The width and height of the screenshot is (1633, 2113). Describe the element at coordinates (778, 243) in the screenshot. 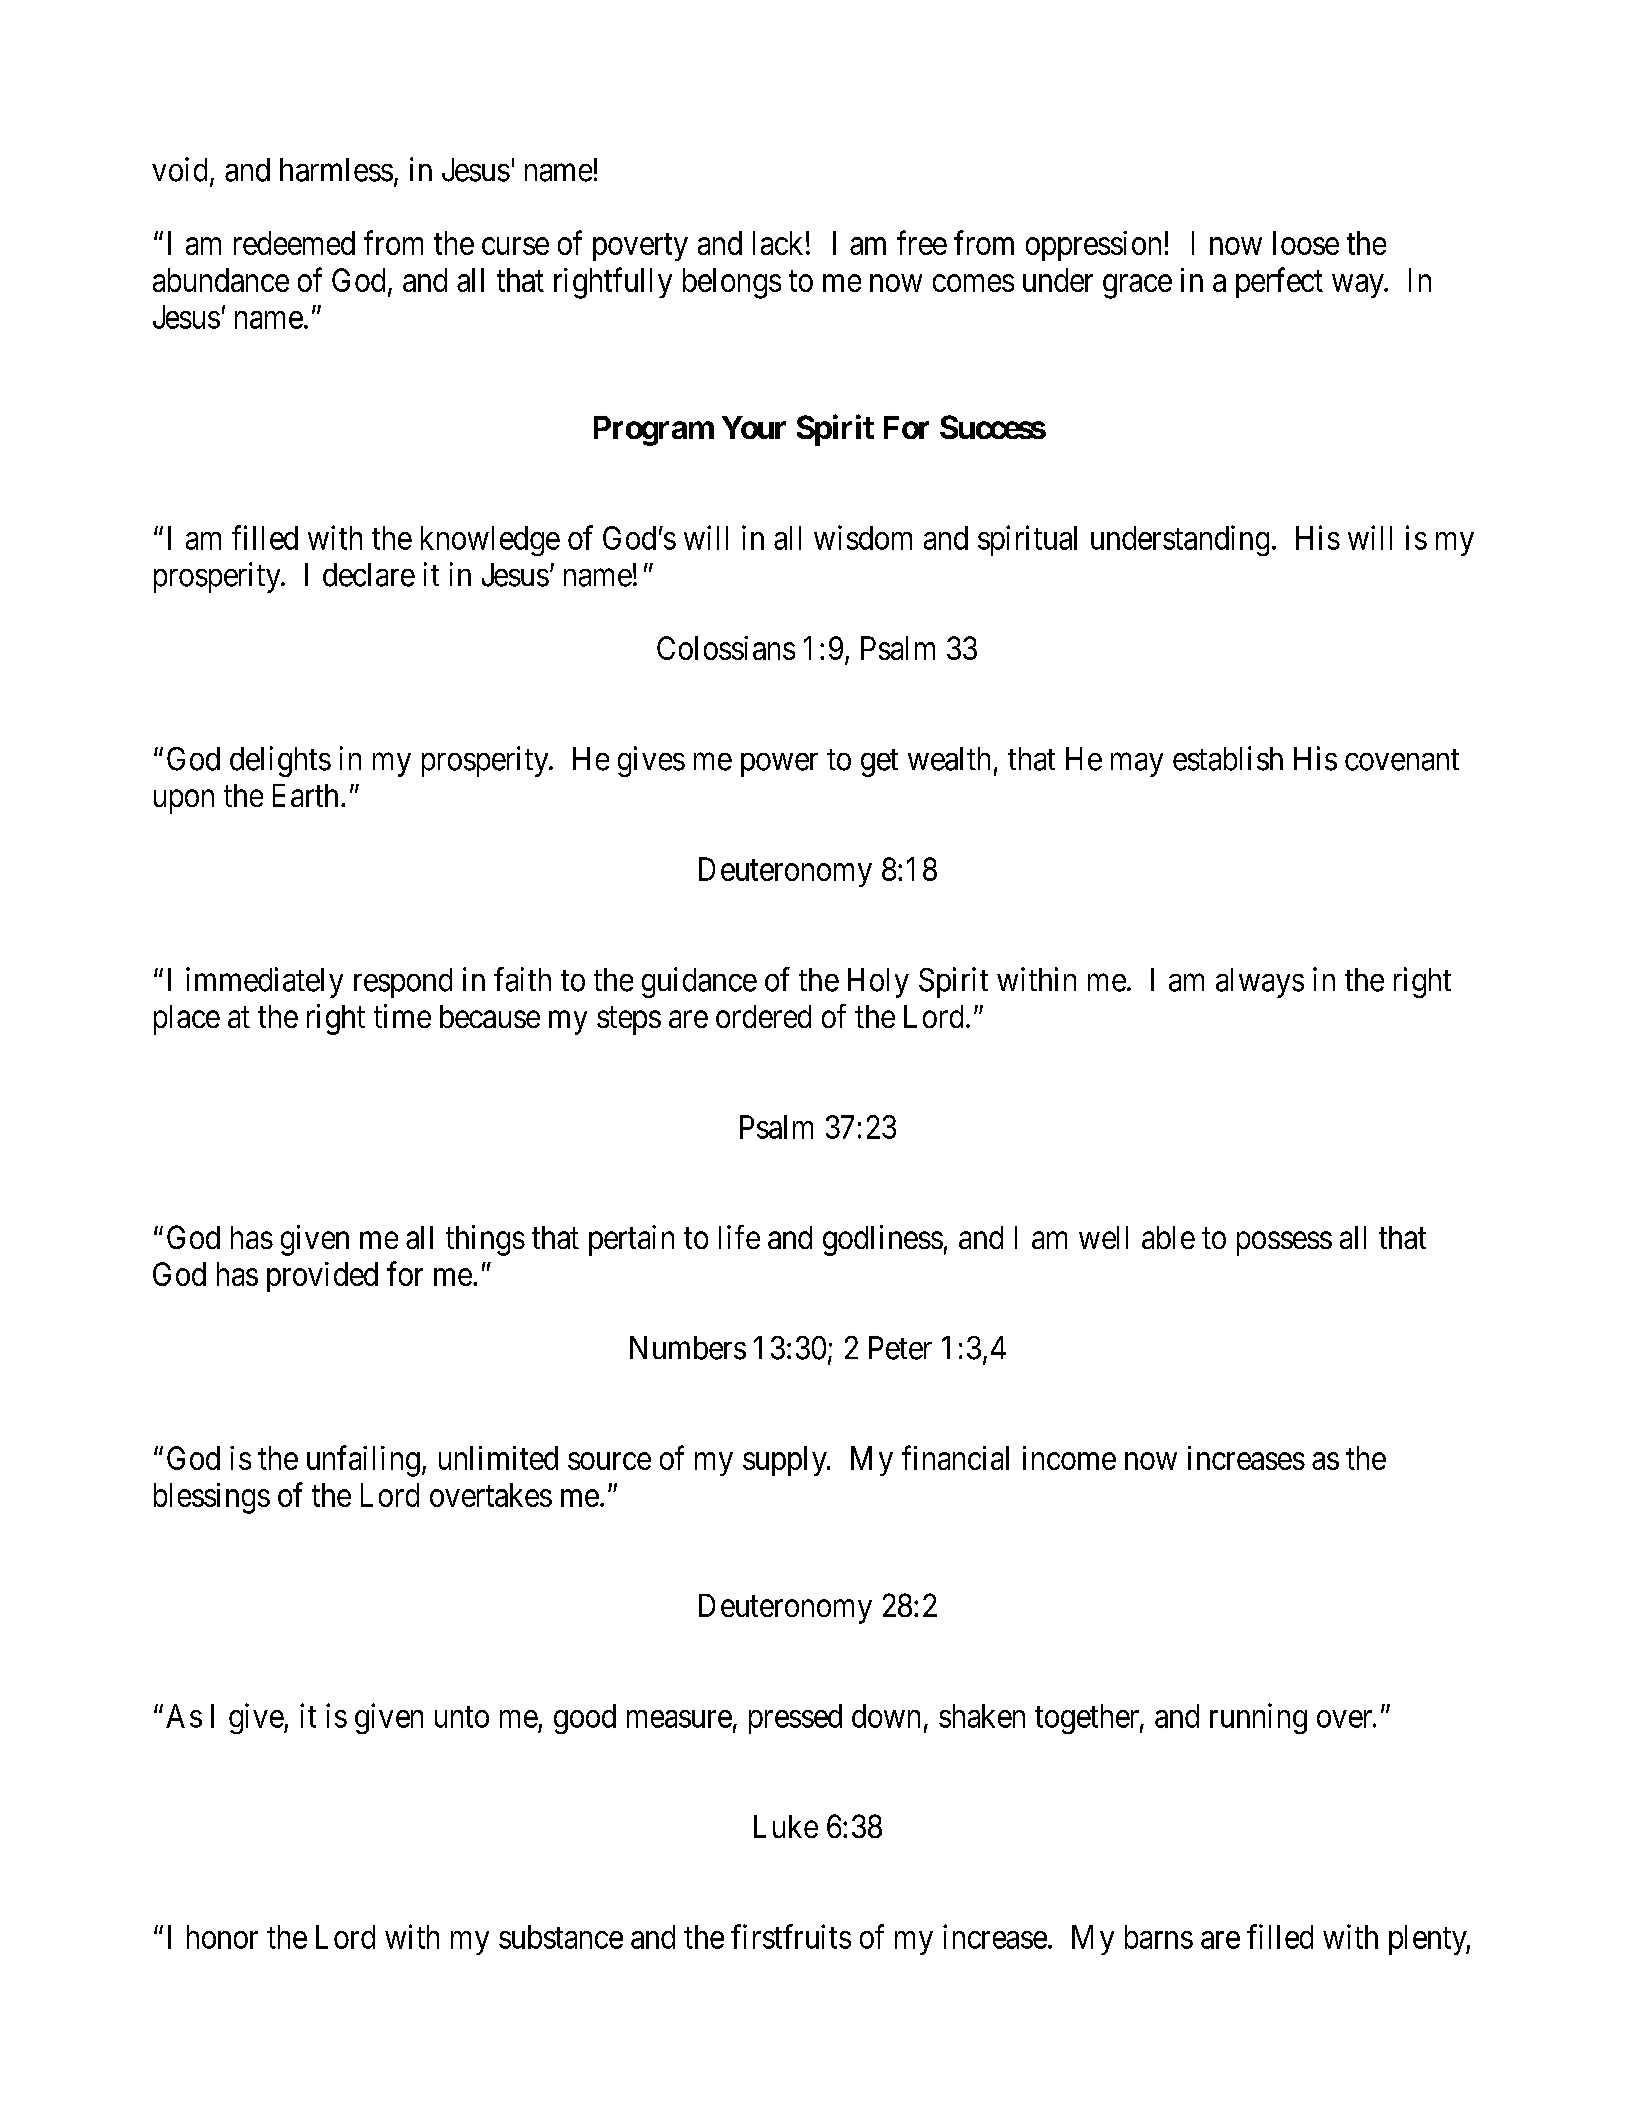

I see `lack` at that location.
